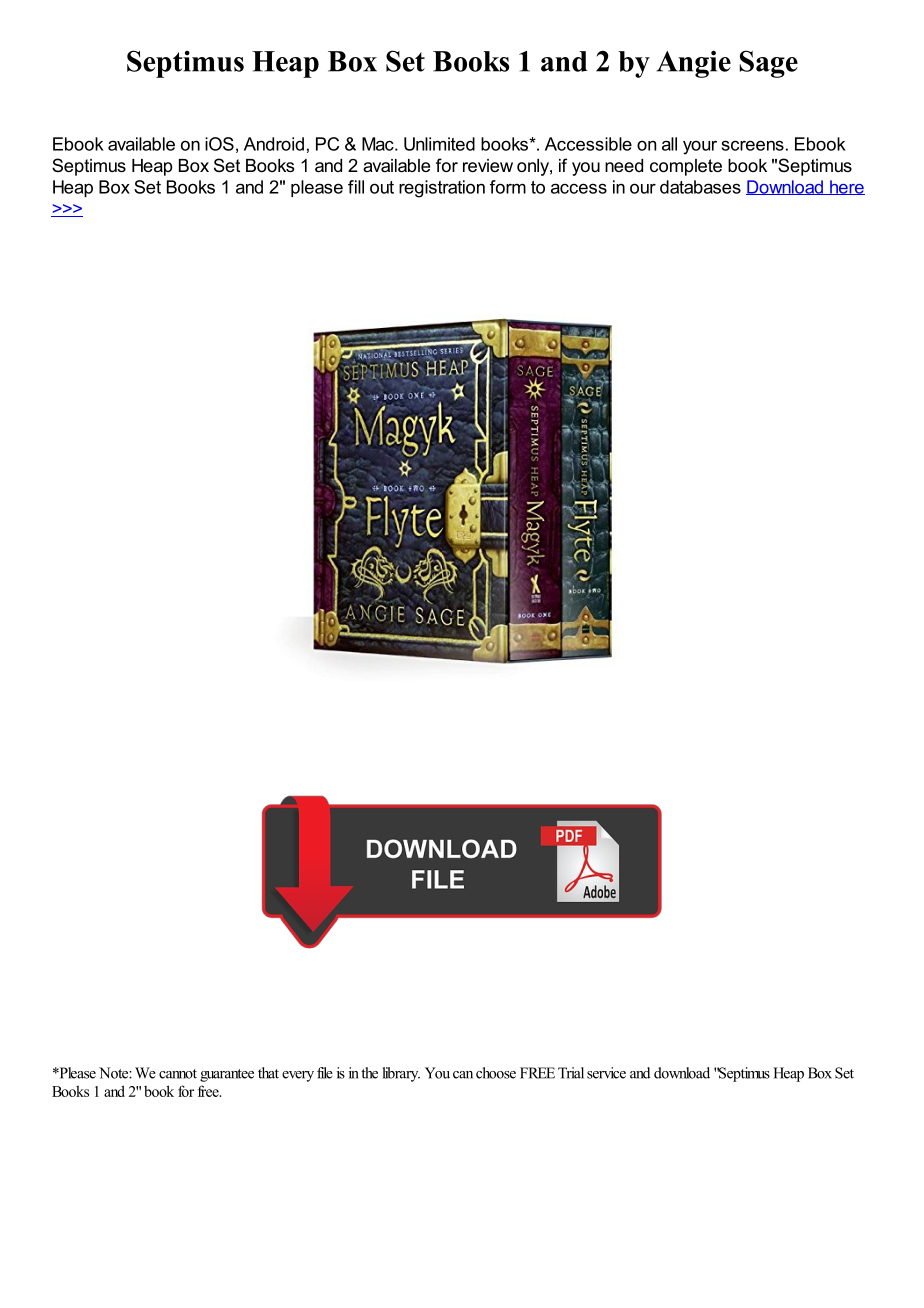 The image size is (924, 1308). What do you see at coordinates (488, 165) in the image?
I see `review` at bounding box center [488, 165].
